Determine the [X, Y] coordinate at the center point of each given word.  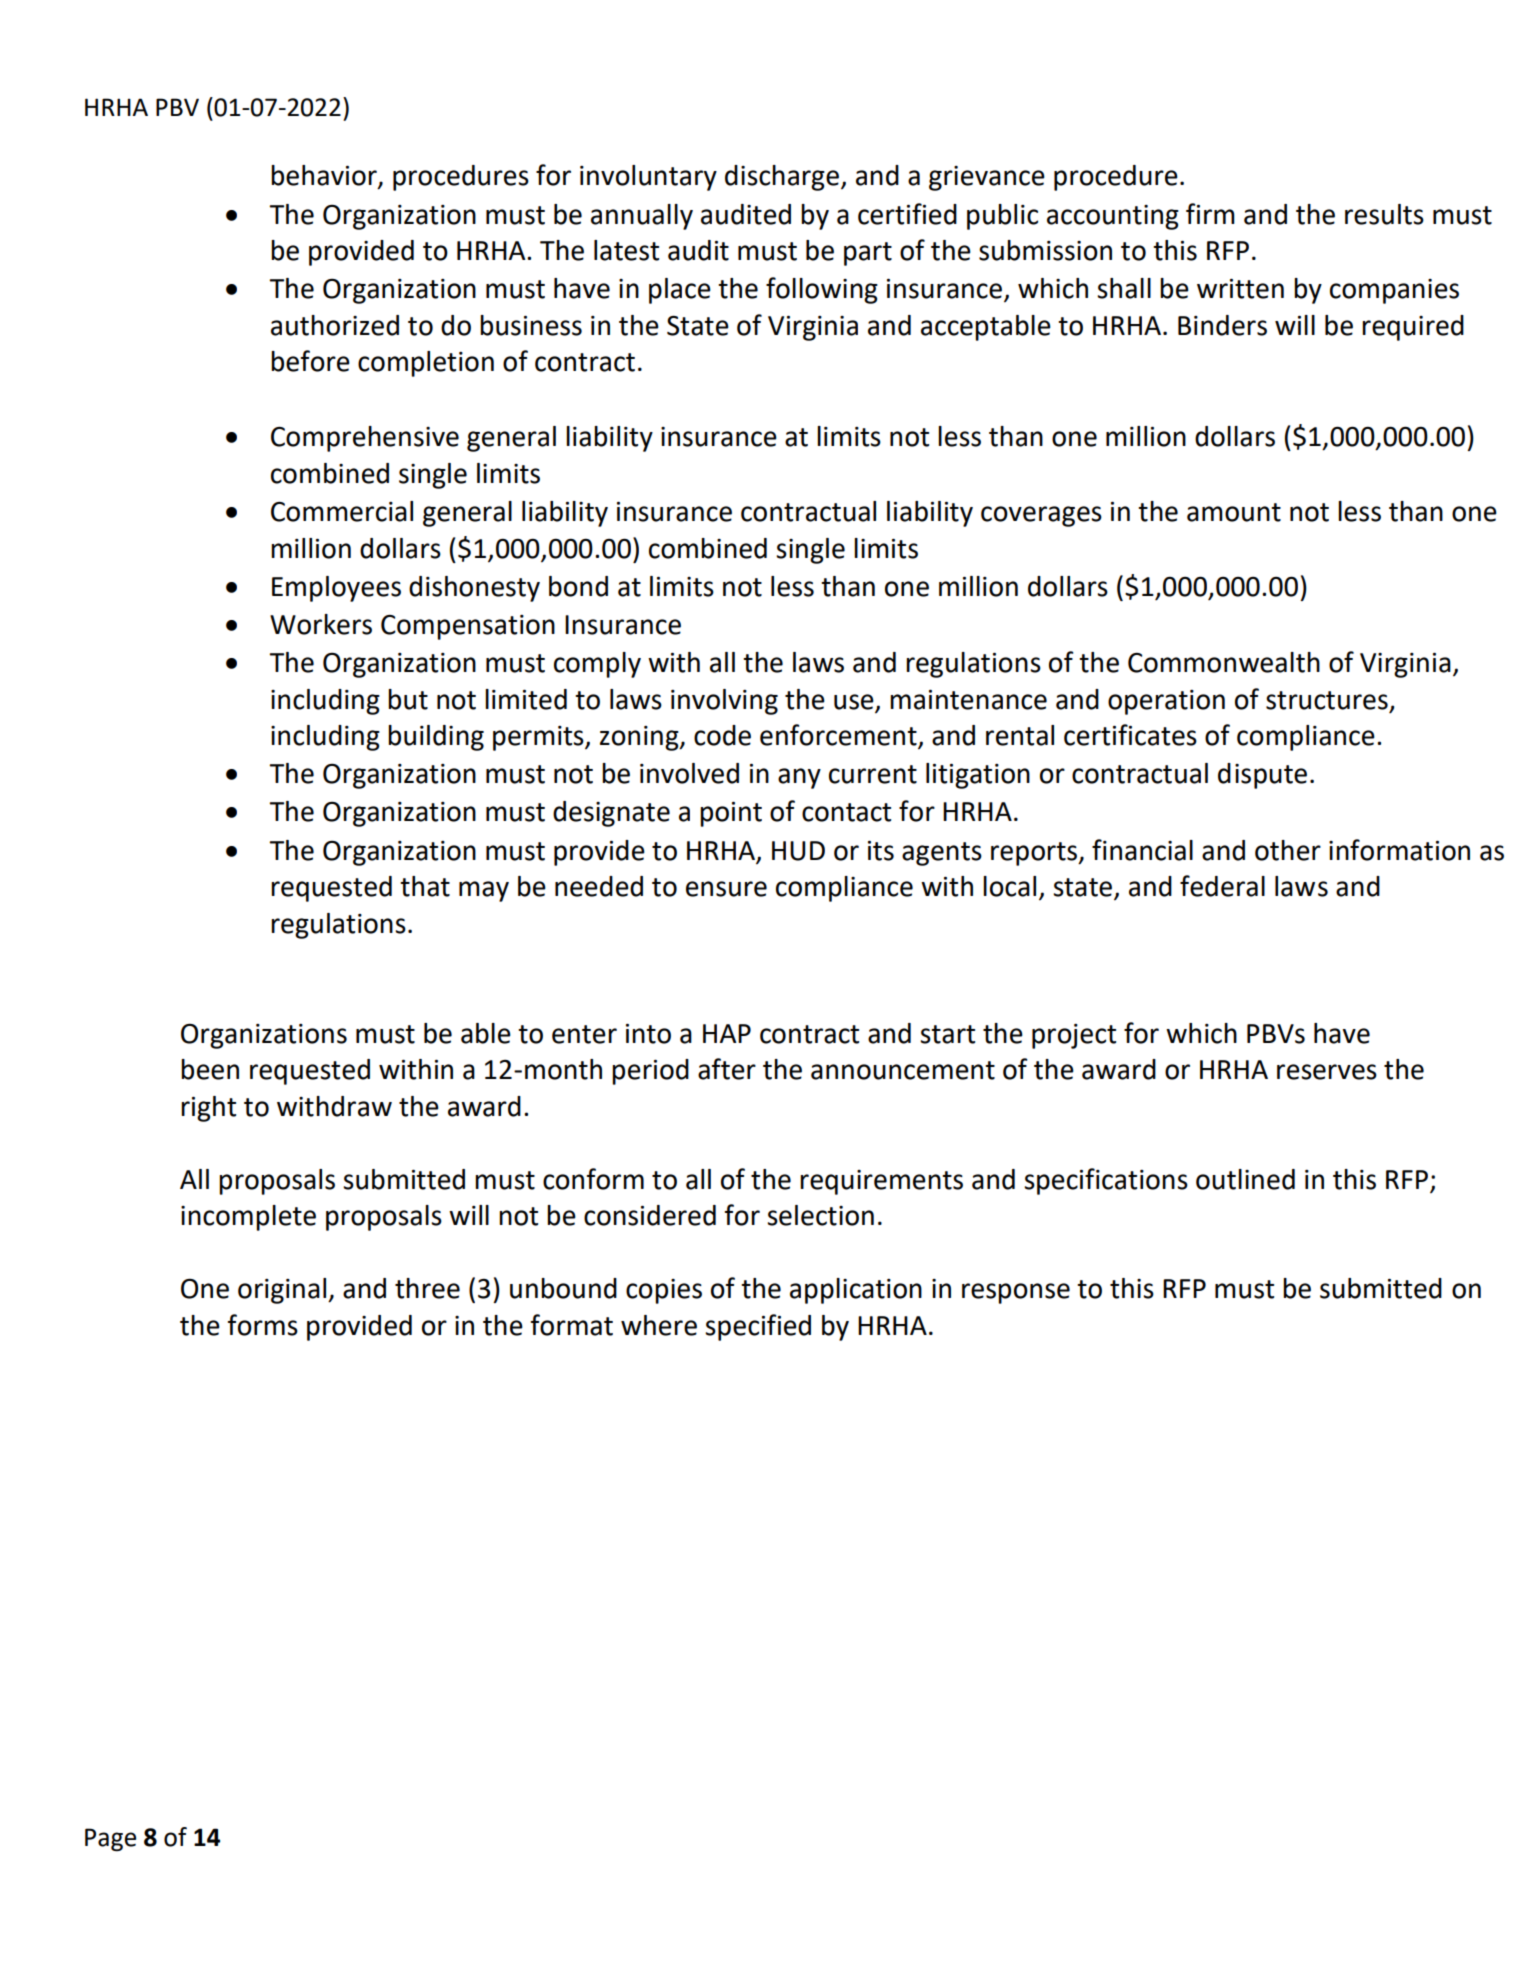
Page [110, 1839]
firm [1210, 213]
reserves [1327, 1072]
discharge [782, 178]
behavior [325, 176]
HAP [727, 1033]
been [210, 1069]
